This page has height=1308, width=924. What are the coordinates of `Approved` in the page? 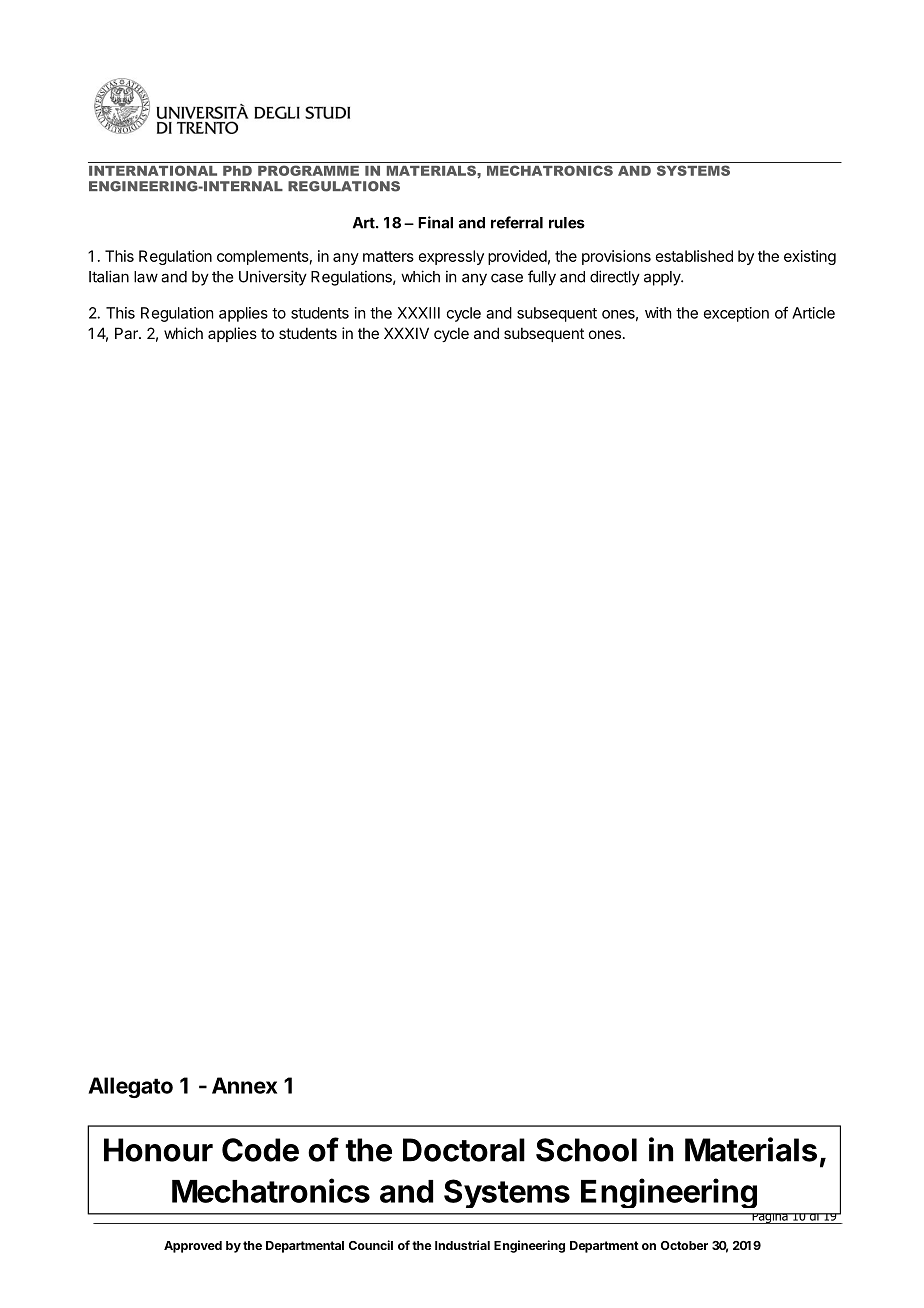 It's located at (193, 1247).
